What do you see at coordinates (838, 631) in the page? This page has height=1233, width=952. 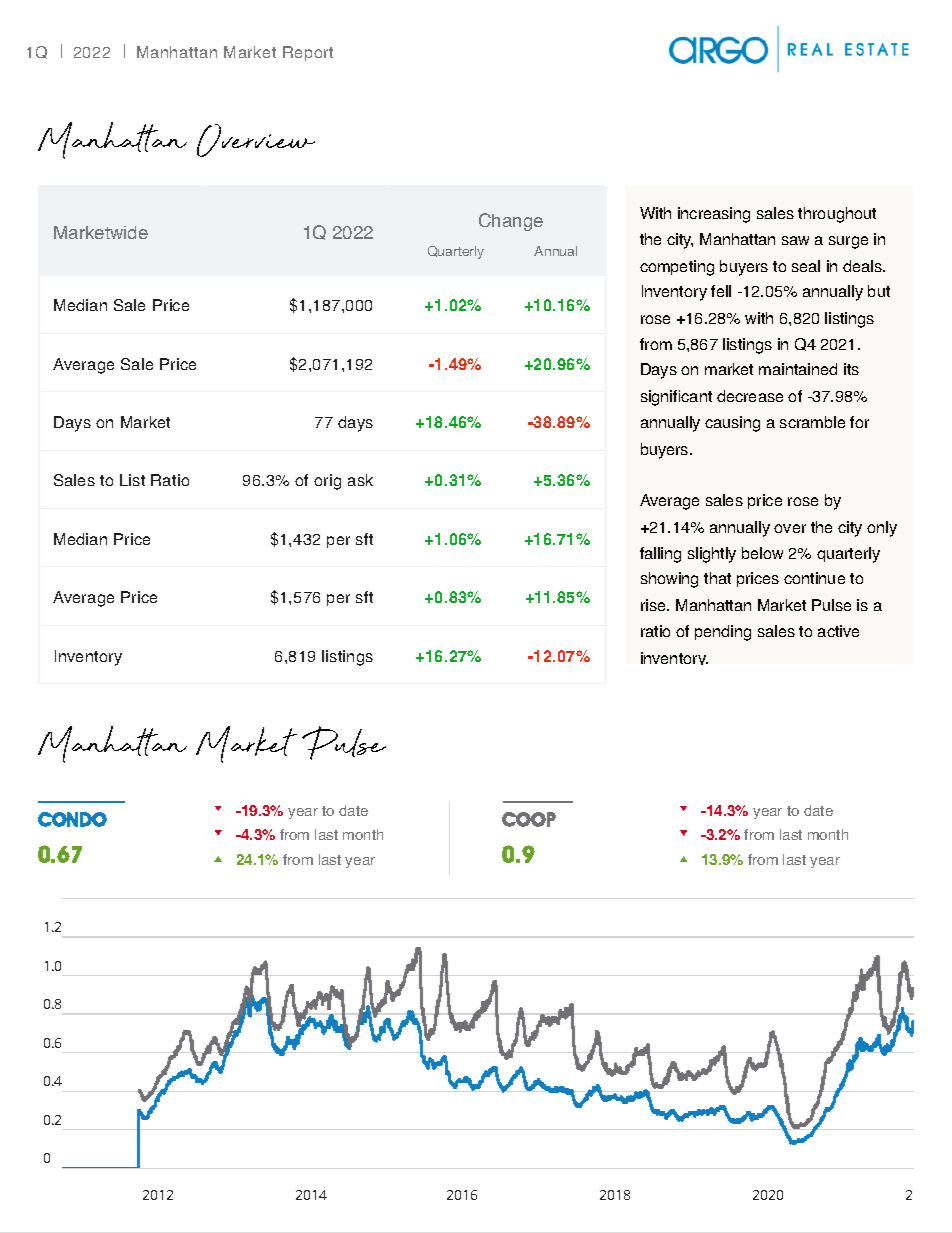 I see `active` at bounding box center [838, 631].
